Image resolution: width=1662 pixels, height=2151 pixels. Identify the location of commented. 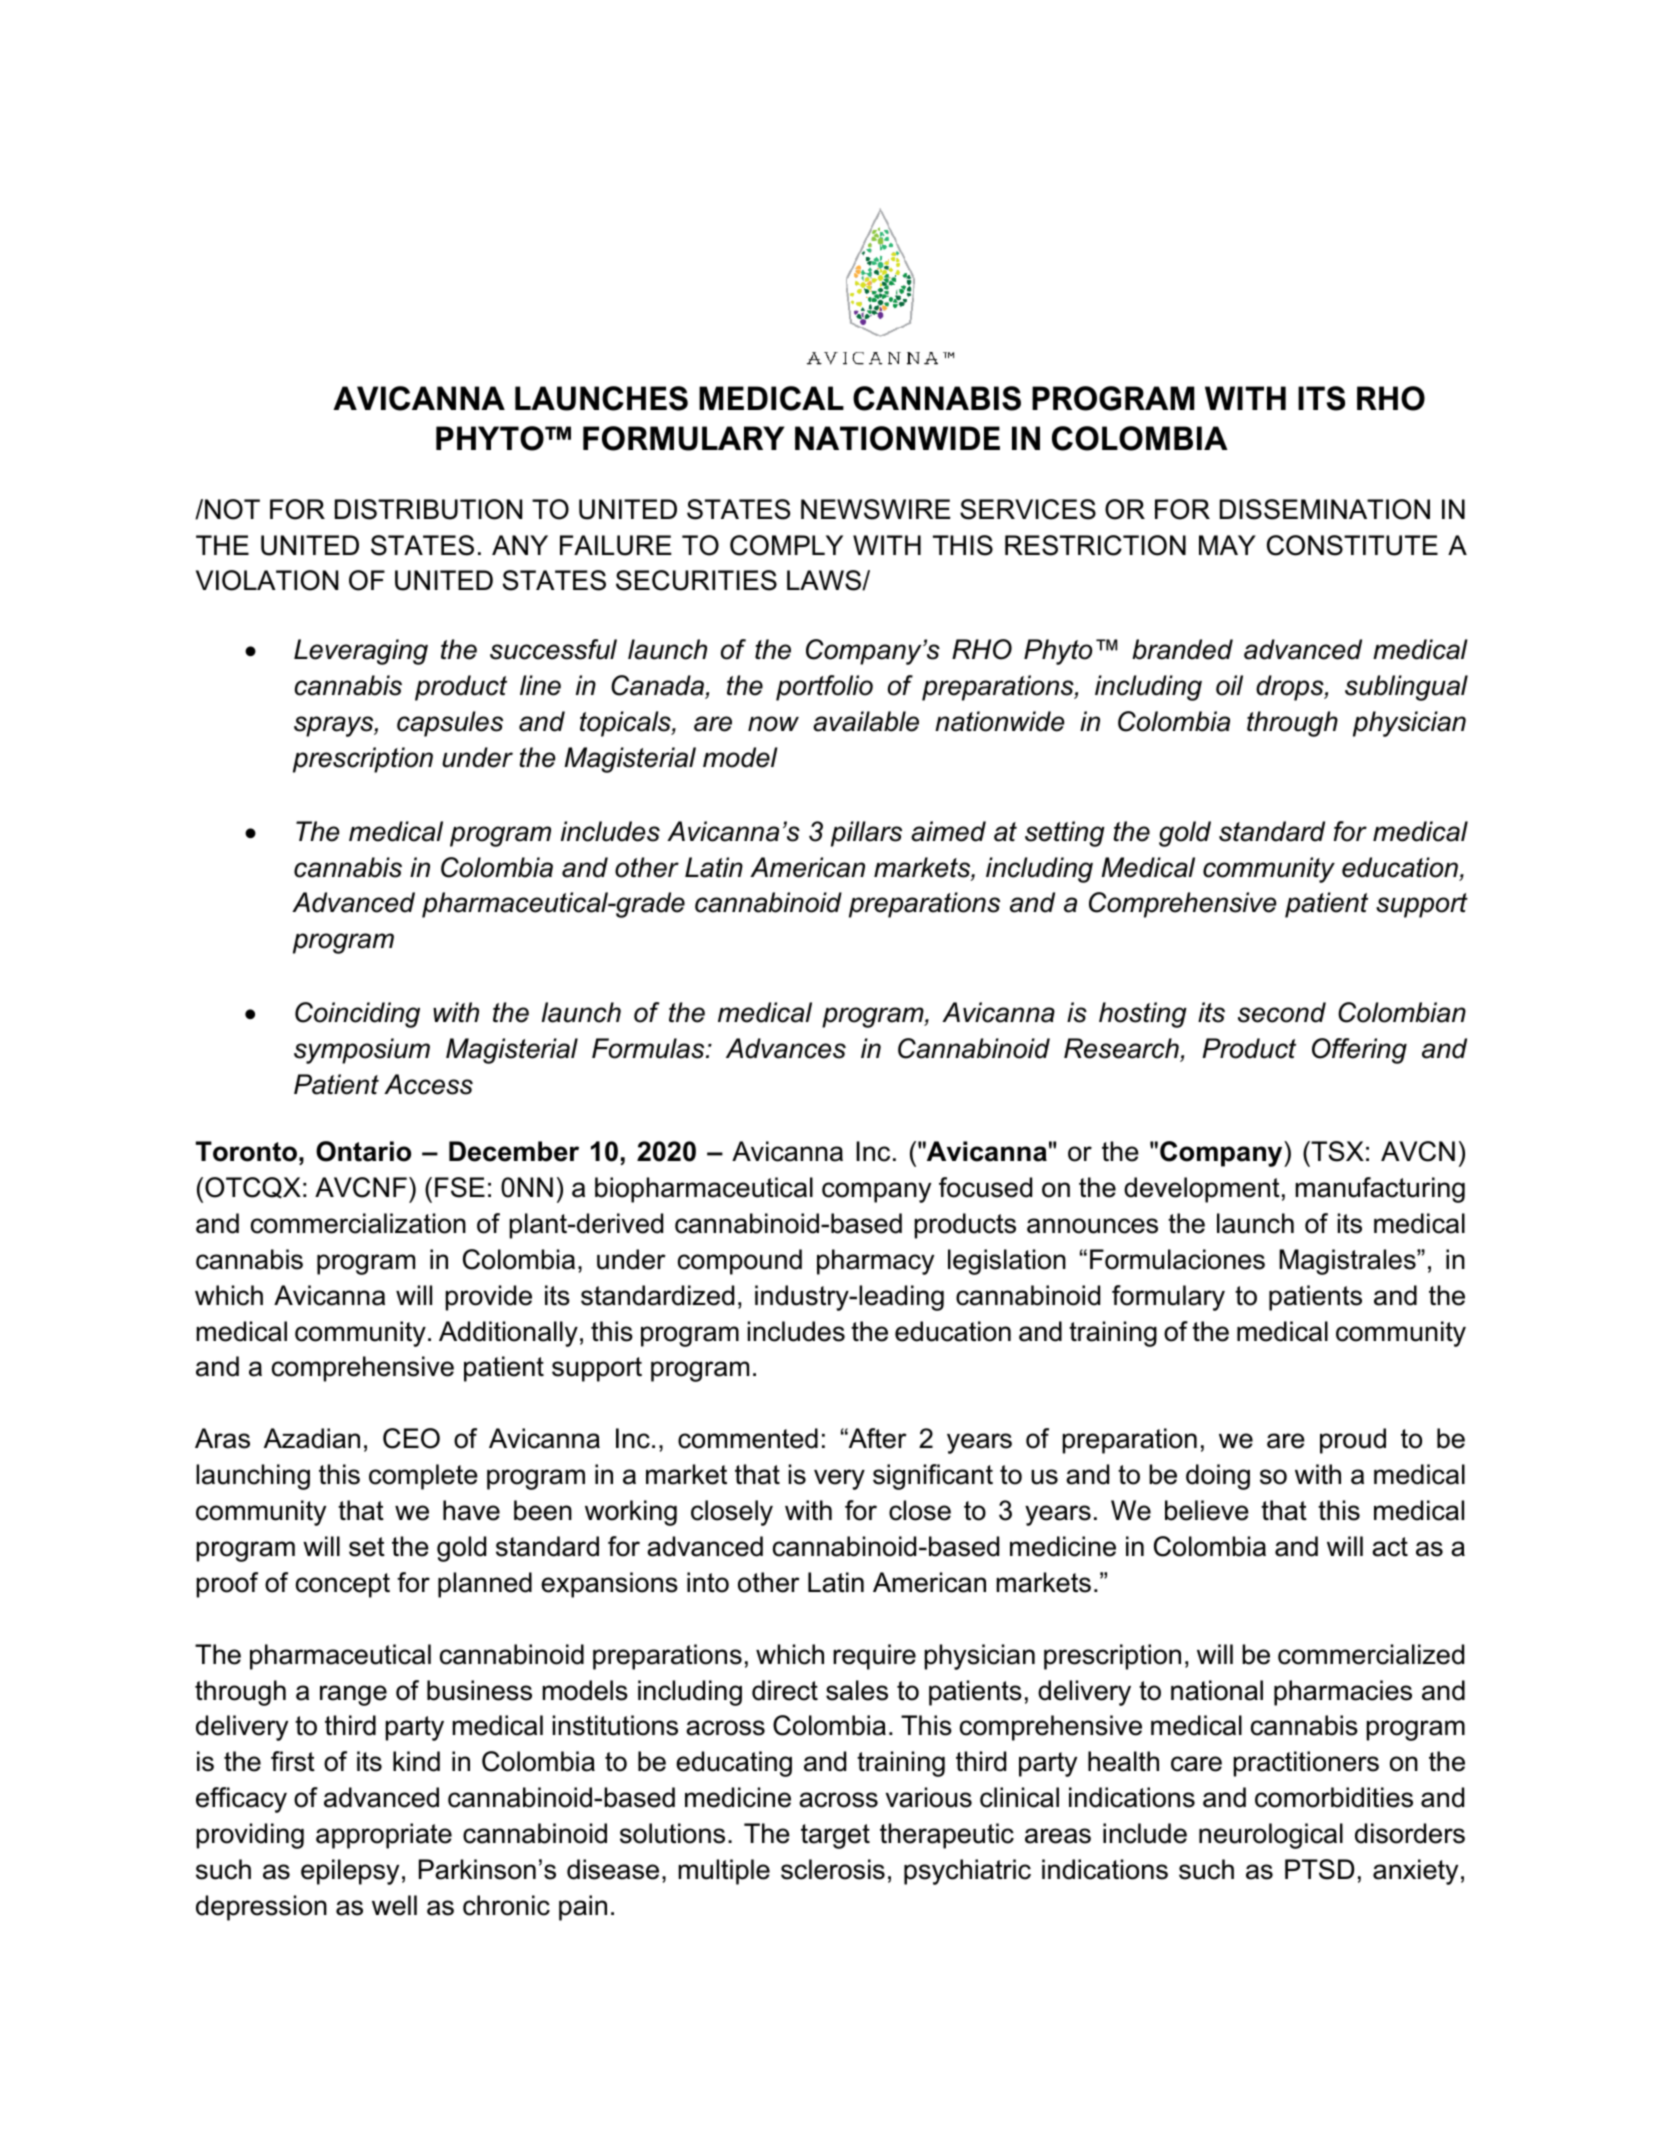
(748, 1438).
